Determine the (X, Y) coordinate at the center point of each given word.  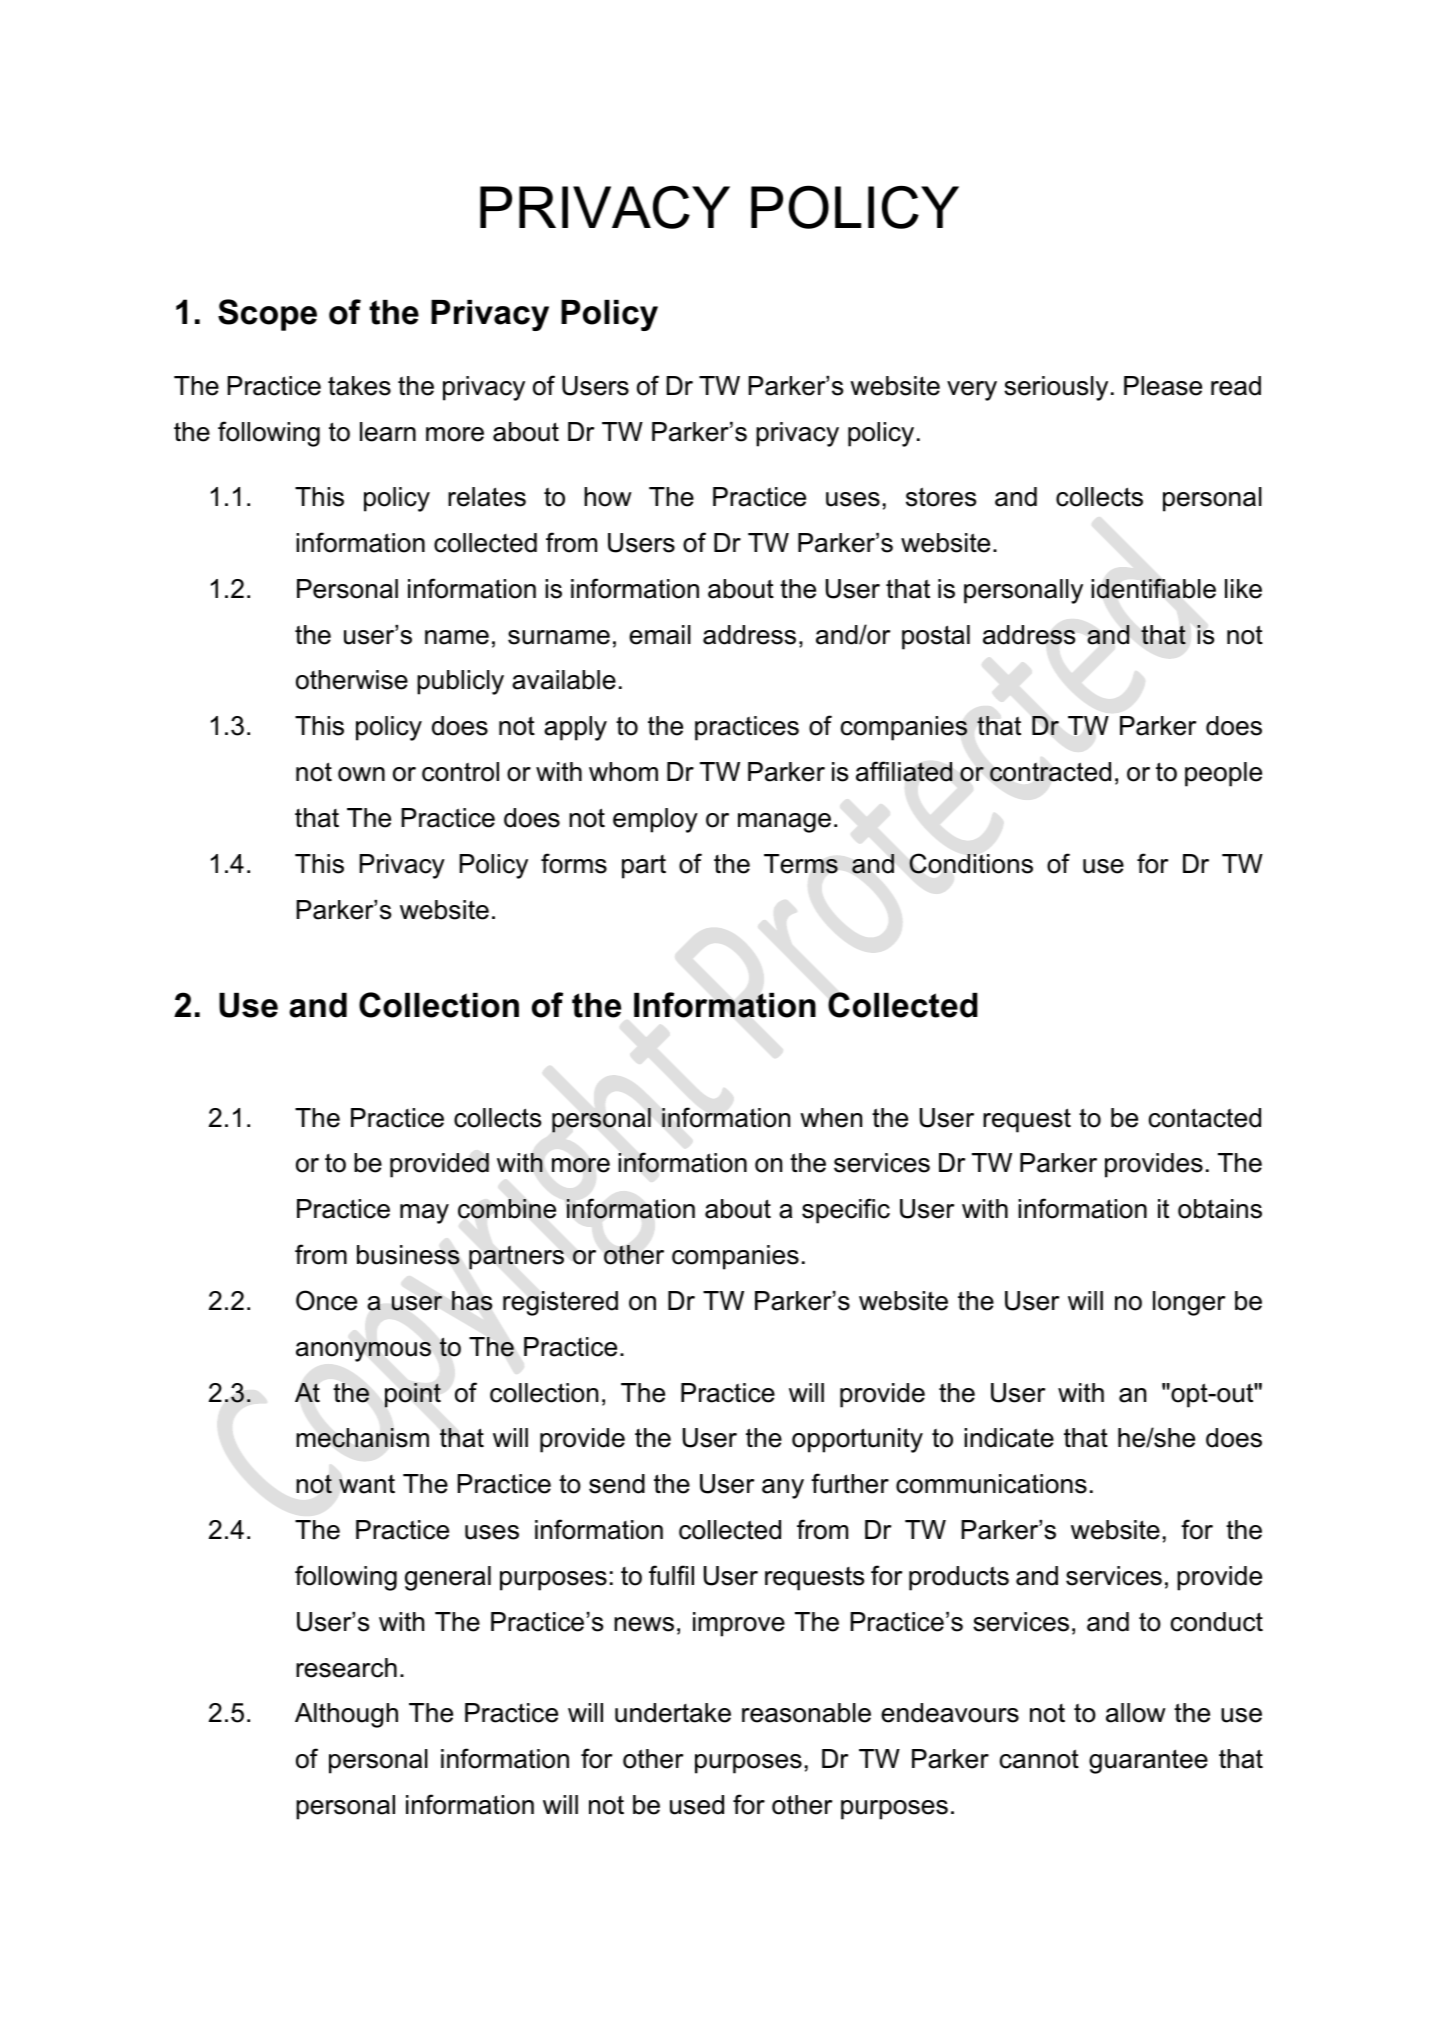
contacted (1205, 1118)
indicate (1009, 1438)
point (413, 1395)
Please (1163, 386)
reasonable (806, 1713)
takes (359, 386)
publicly (460, 682)
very (972, 391)
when (831, 1118)
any (783, 1489)
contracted (1050, 772)
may (424, 1214)
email (660, 635)
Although (346, 1715)
